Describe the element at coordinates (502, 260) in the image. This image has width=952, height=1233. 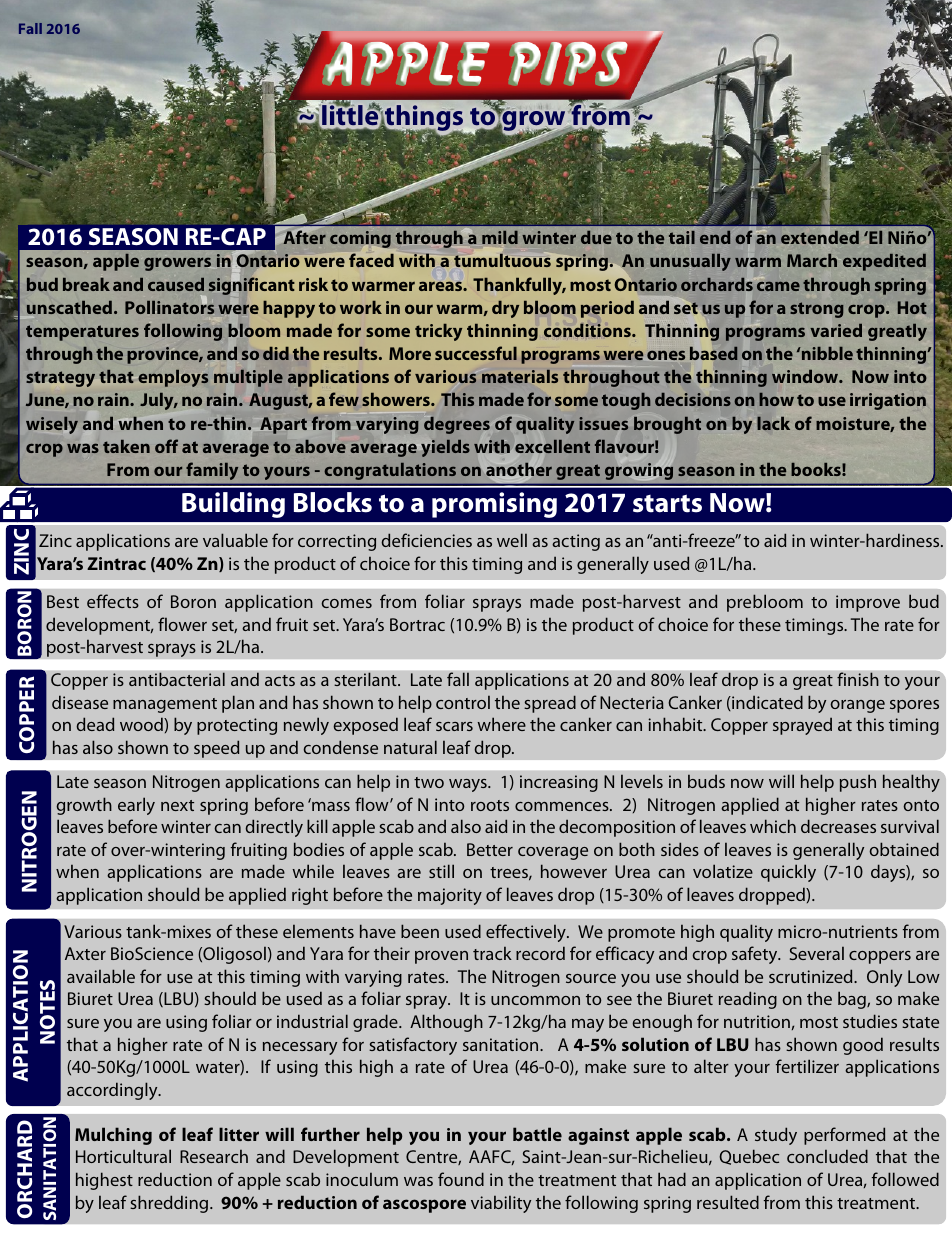
I see `tumultuous` at that location.
